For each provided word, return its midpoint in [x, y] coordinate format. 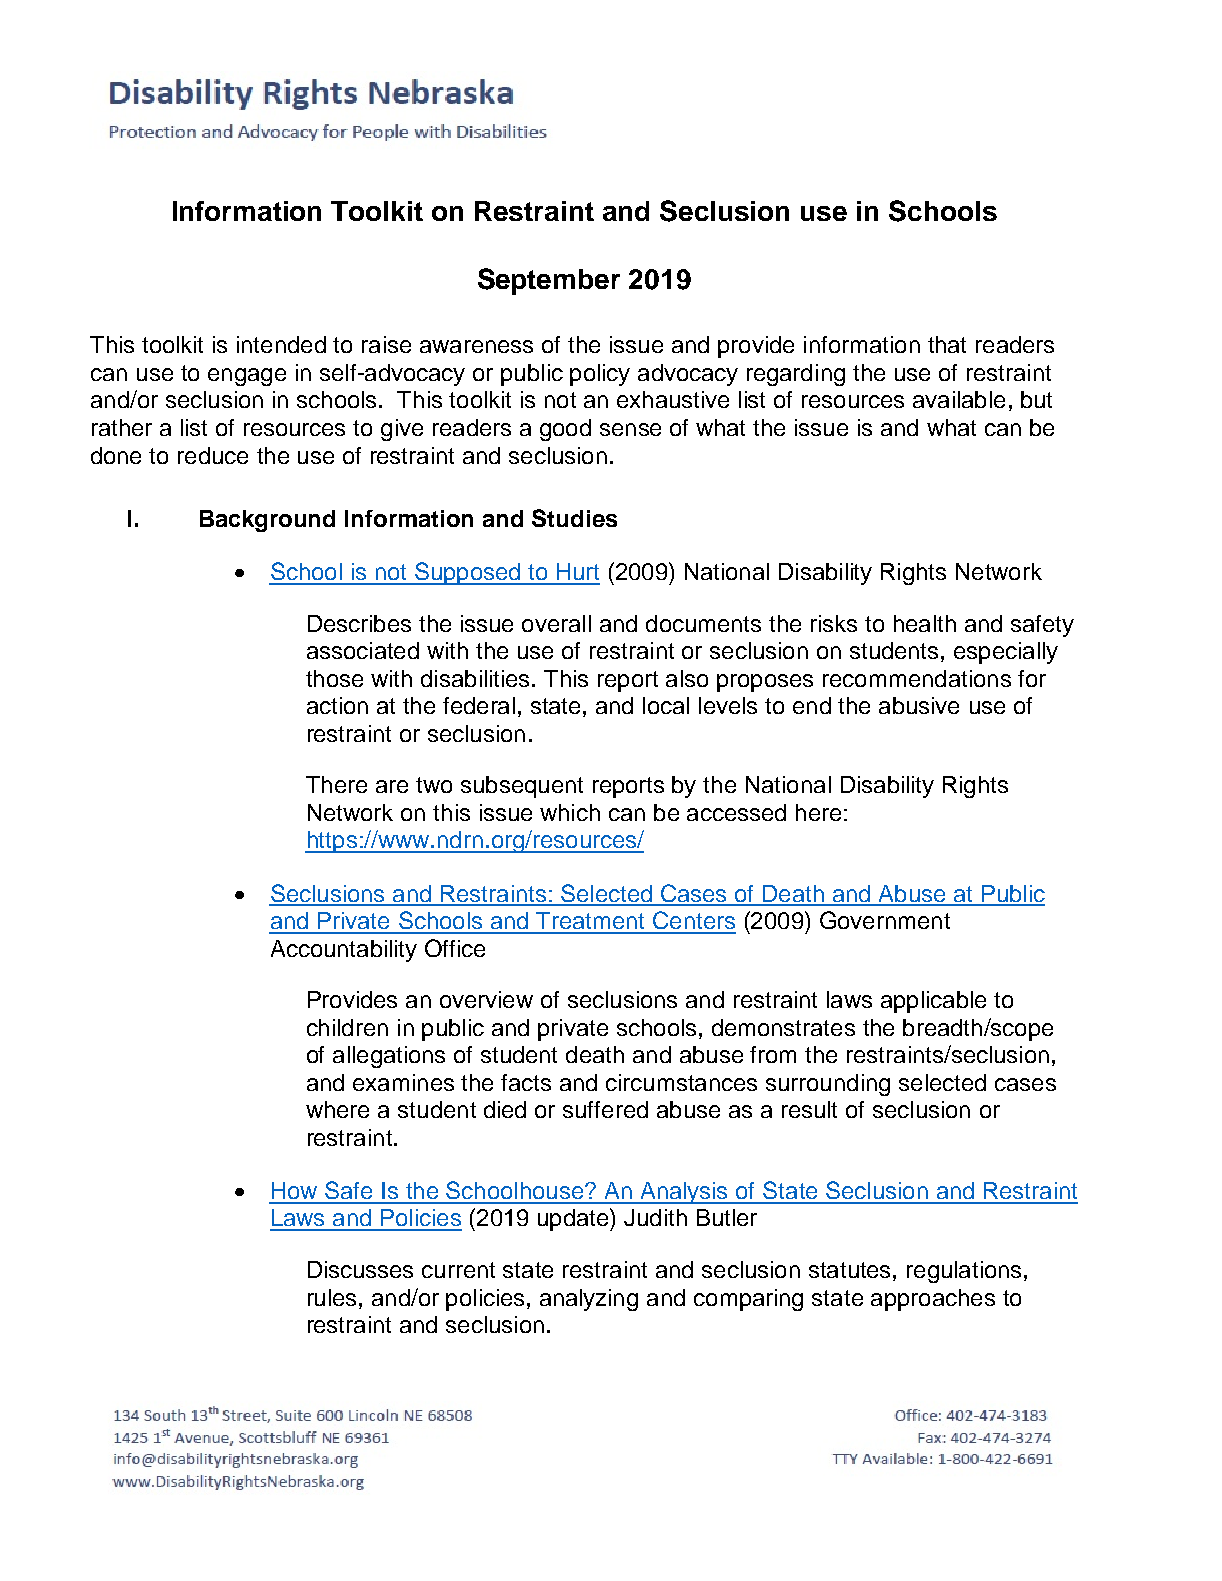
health [925, 623]
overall [556, 623]
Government [885, 920]
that [947, 344]
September [549, 281]
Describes [359, 623]
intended [281, 344]
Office [455, 948]
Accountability [344, 951]
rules [332, 1297]
